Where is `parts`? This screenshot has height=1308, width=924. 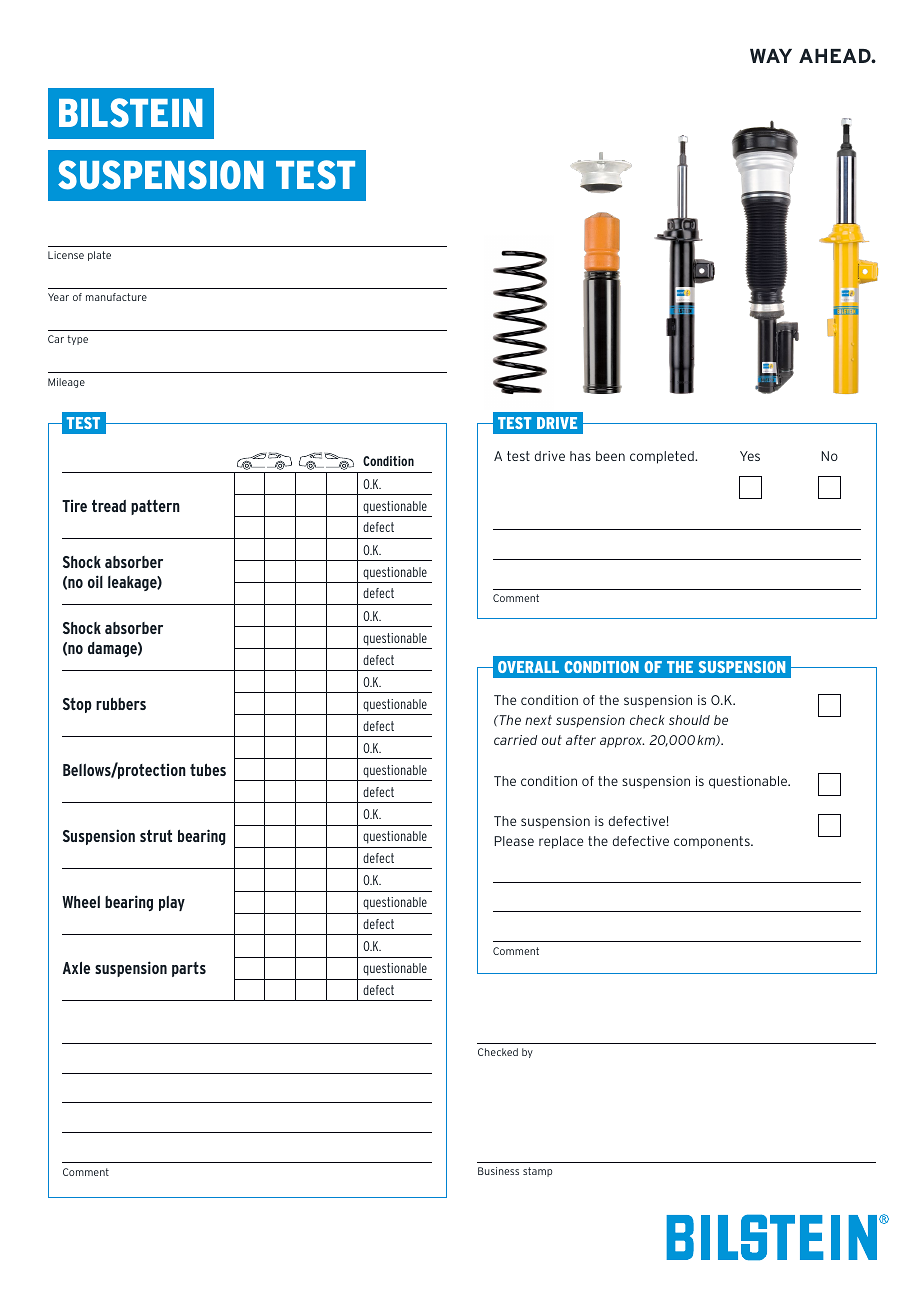 parts is located at coordinates (189, 969).
